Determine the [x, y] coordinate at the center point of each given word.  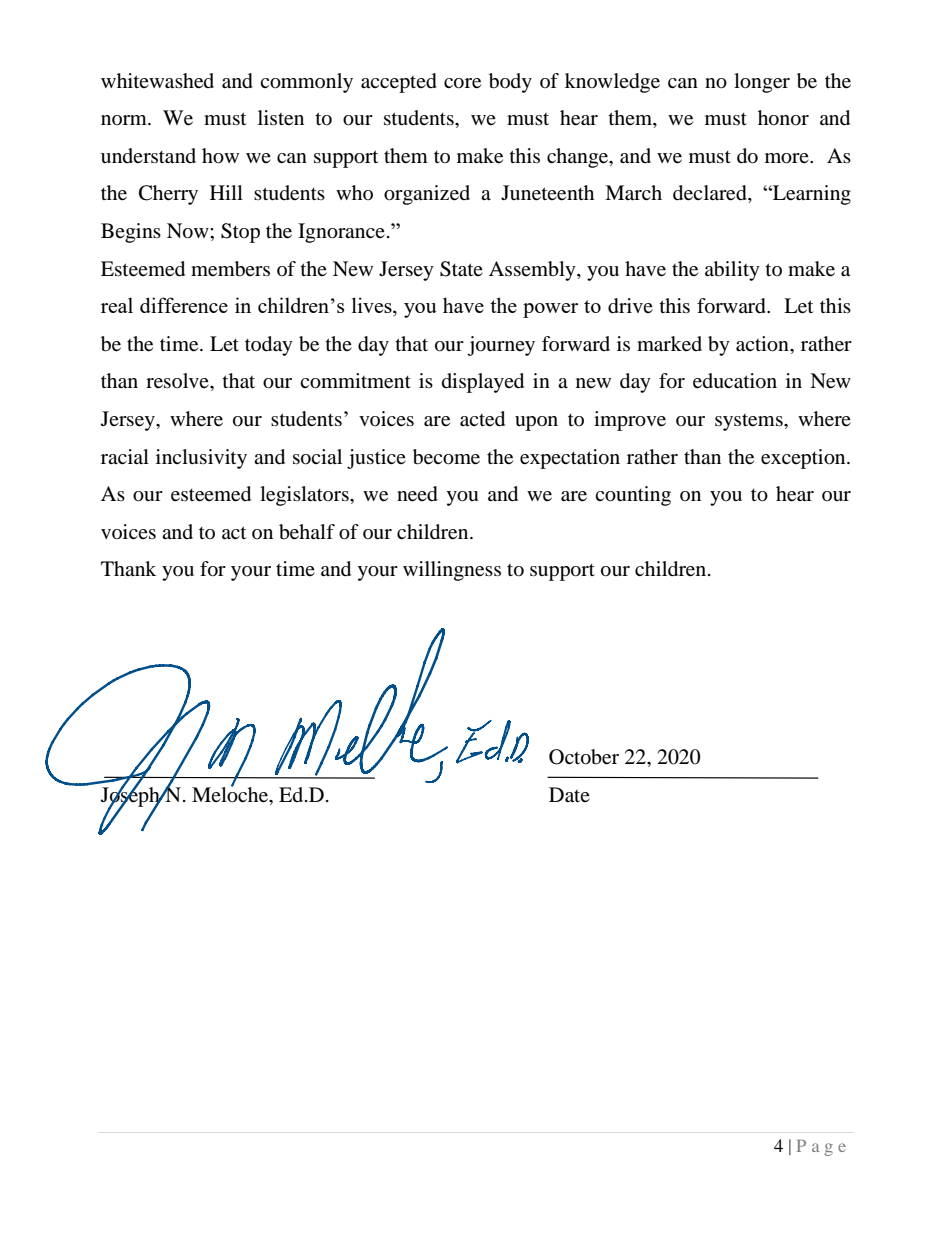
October [584, 757]
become [446, 457]
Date [569, 795]
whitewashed [157, 81]
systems [750, 422]
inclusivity [201, 459]
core [462, 83]
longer [762, 83]
